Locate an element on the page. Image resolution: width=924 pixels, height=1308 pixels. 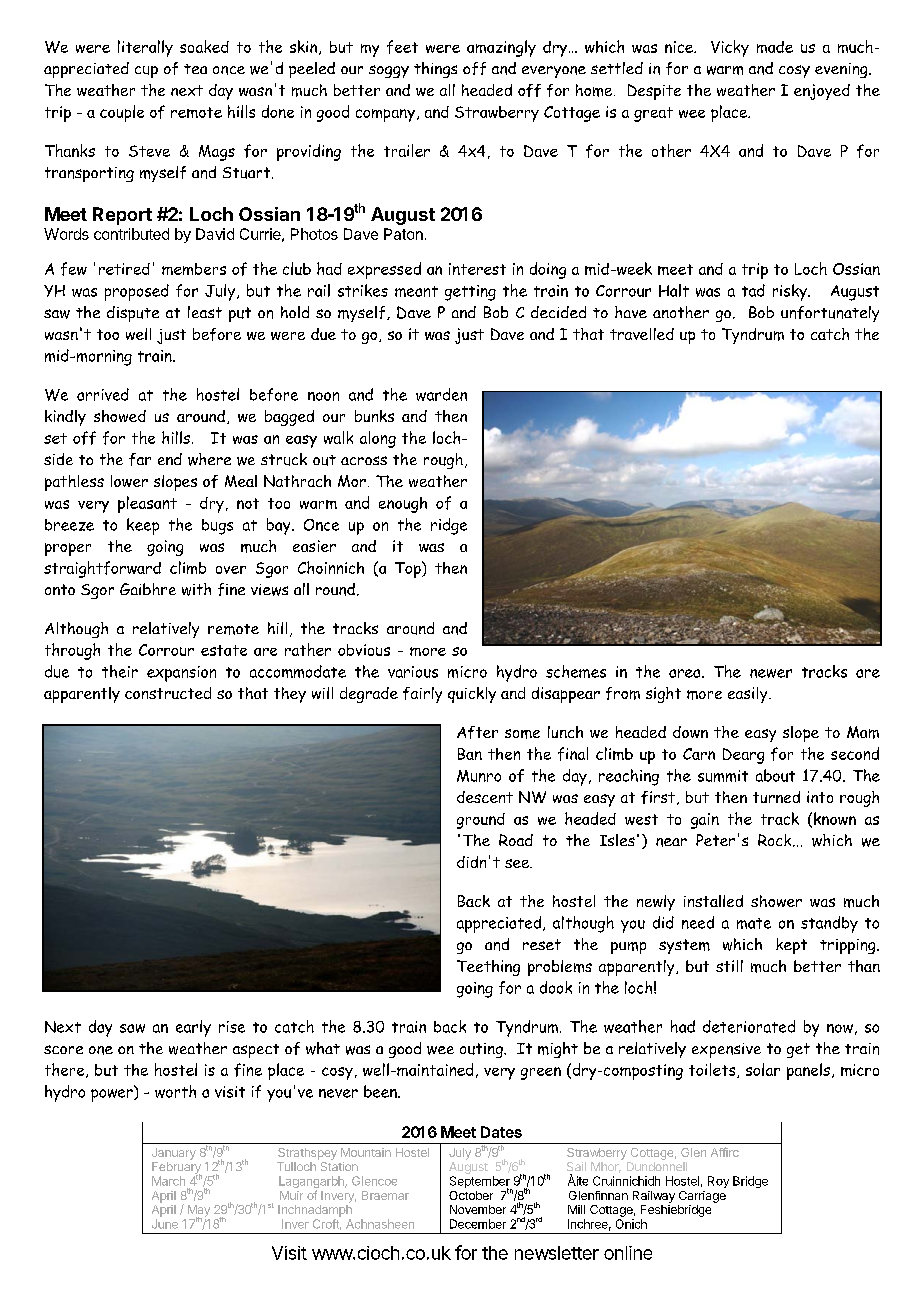
made is located at coordinates (775, 47).
